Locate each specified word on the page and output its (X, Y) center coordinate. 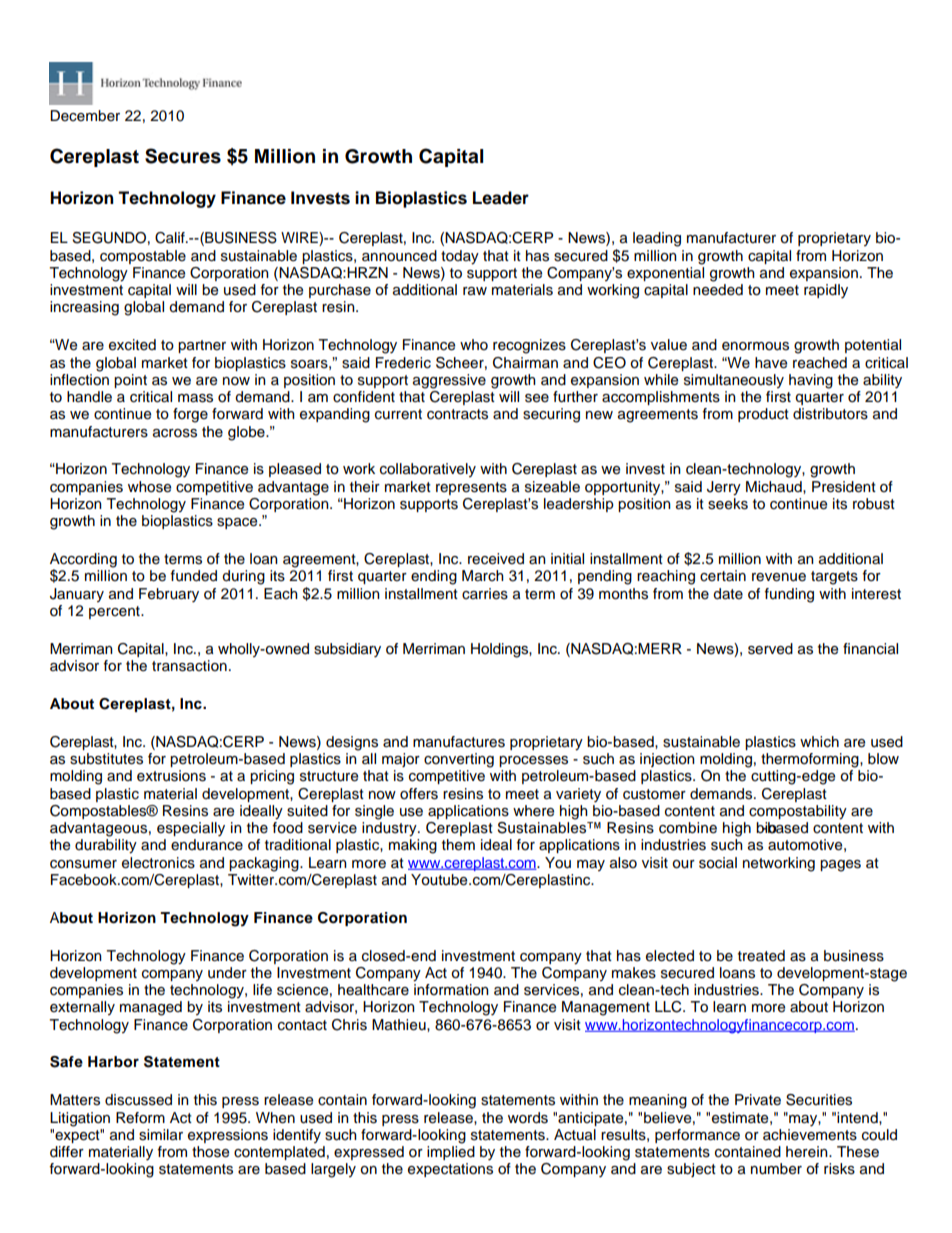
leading (657, 239)
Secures (183, 156)
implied (451, 1153)
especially (191, 829)
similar (161, 1135)
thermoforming (811, 760)
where (533, 811)
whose (149, 487)
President (844, 487)
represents (471, 488)
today (460, 257)
